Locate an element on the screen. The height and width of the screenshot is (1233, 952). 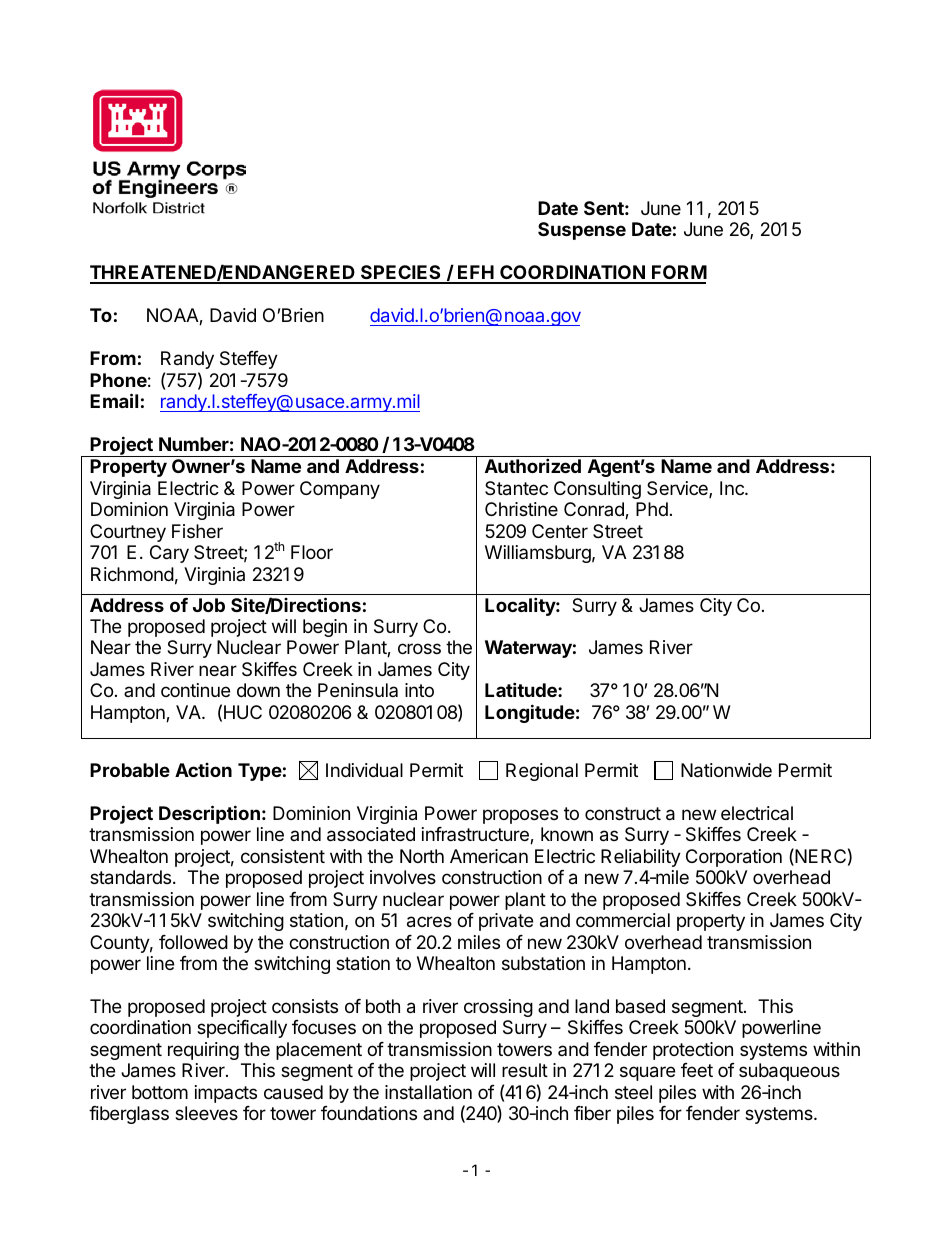
Nationwide is located at coordinates (726, 770).
